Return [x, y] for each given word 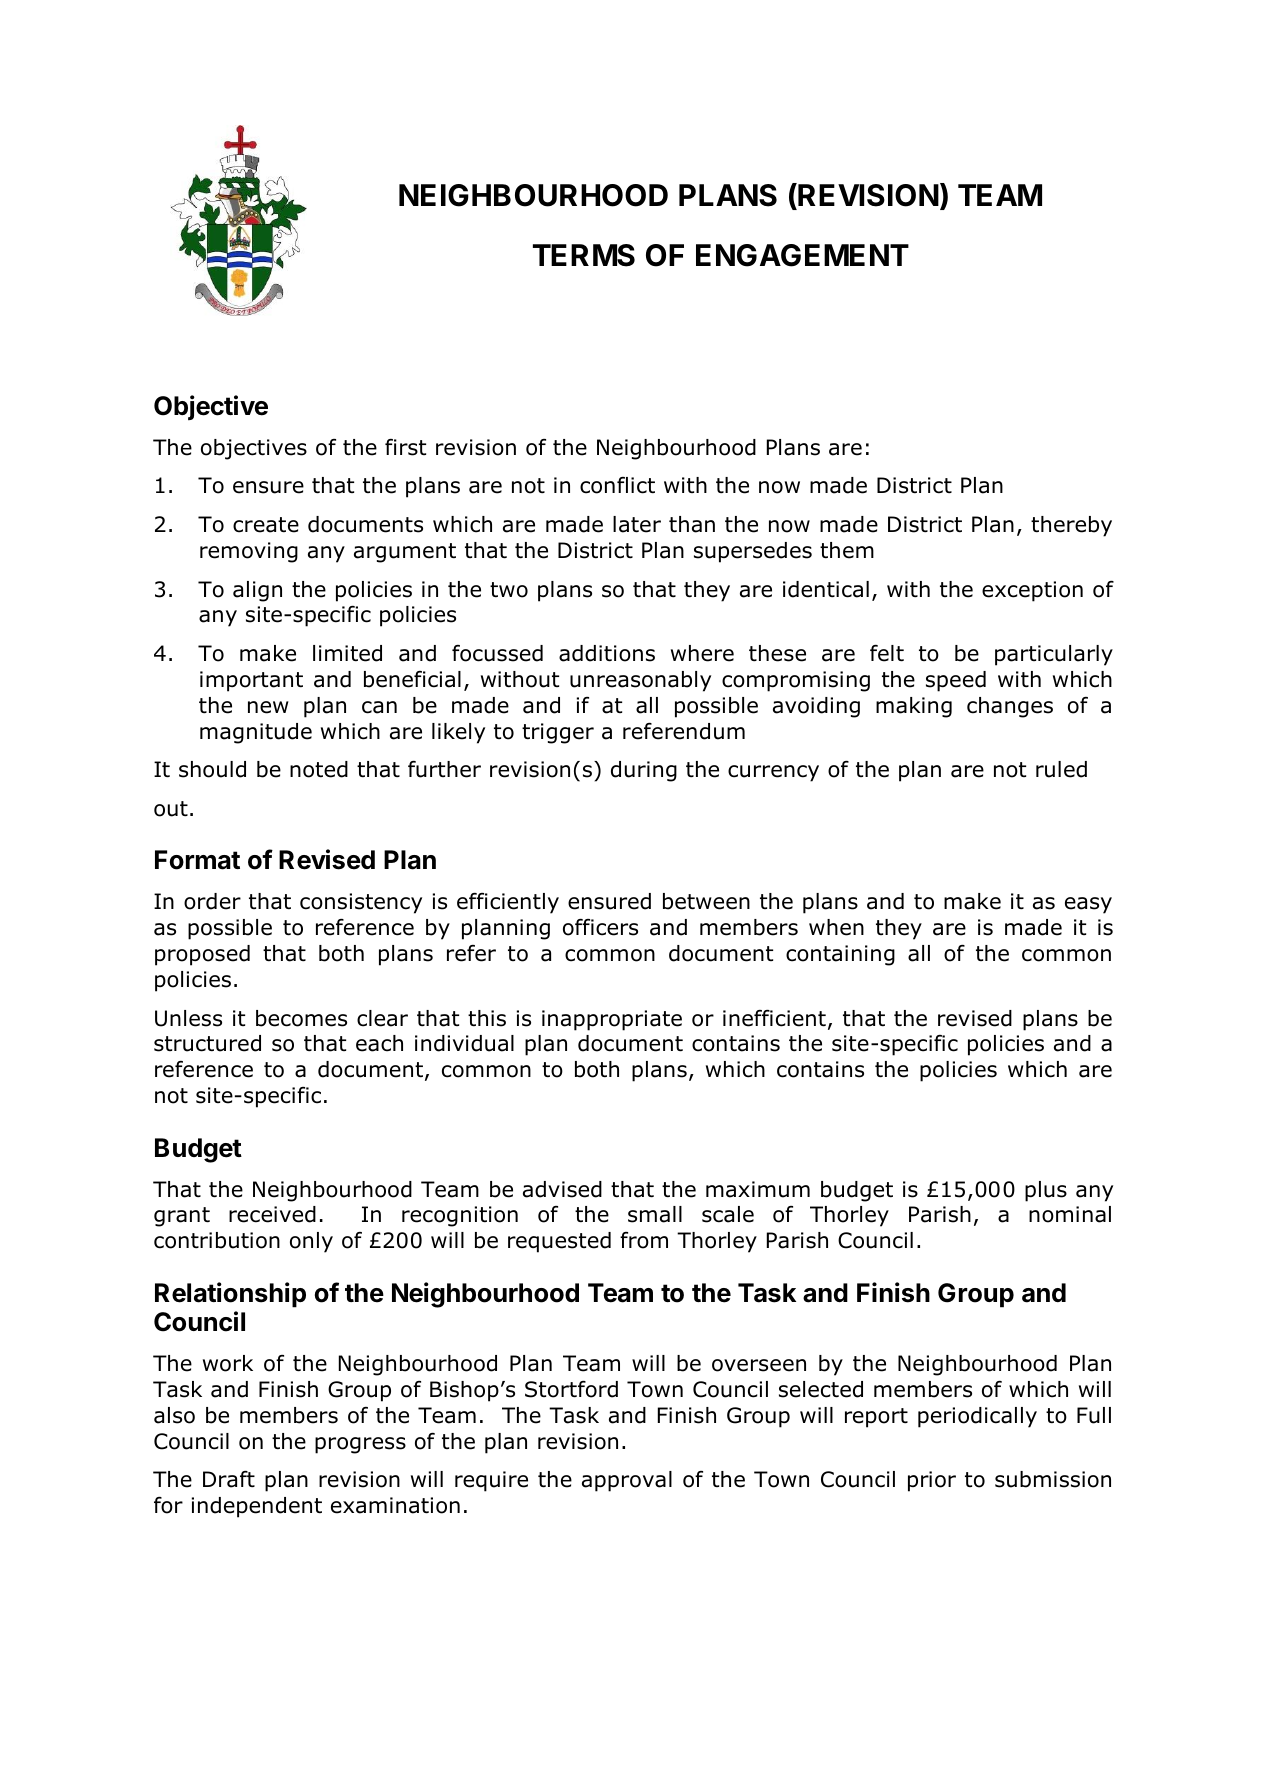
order [212, 901]
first [405, 447]
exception [1032, 591]
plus [1046, 1191]
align [257, 591]
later [637, 524]
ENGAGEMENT [802, 255]
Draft [229, 1479]
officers [600, 927]
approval [627, 1481]
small [655, 1214]
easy [1088, 905]
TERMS [584, 255]
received [272, 1214]
